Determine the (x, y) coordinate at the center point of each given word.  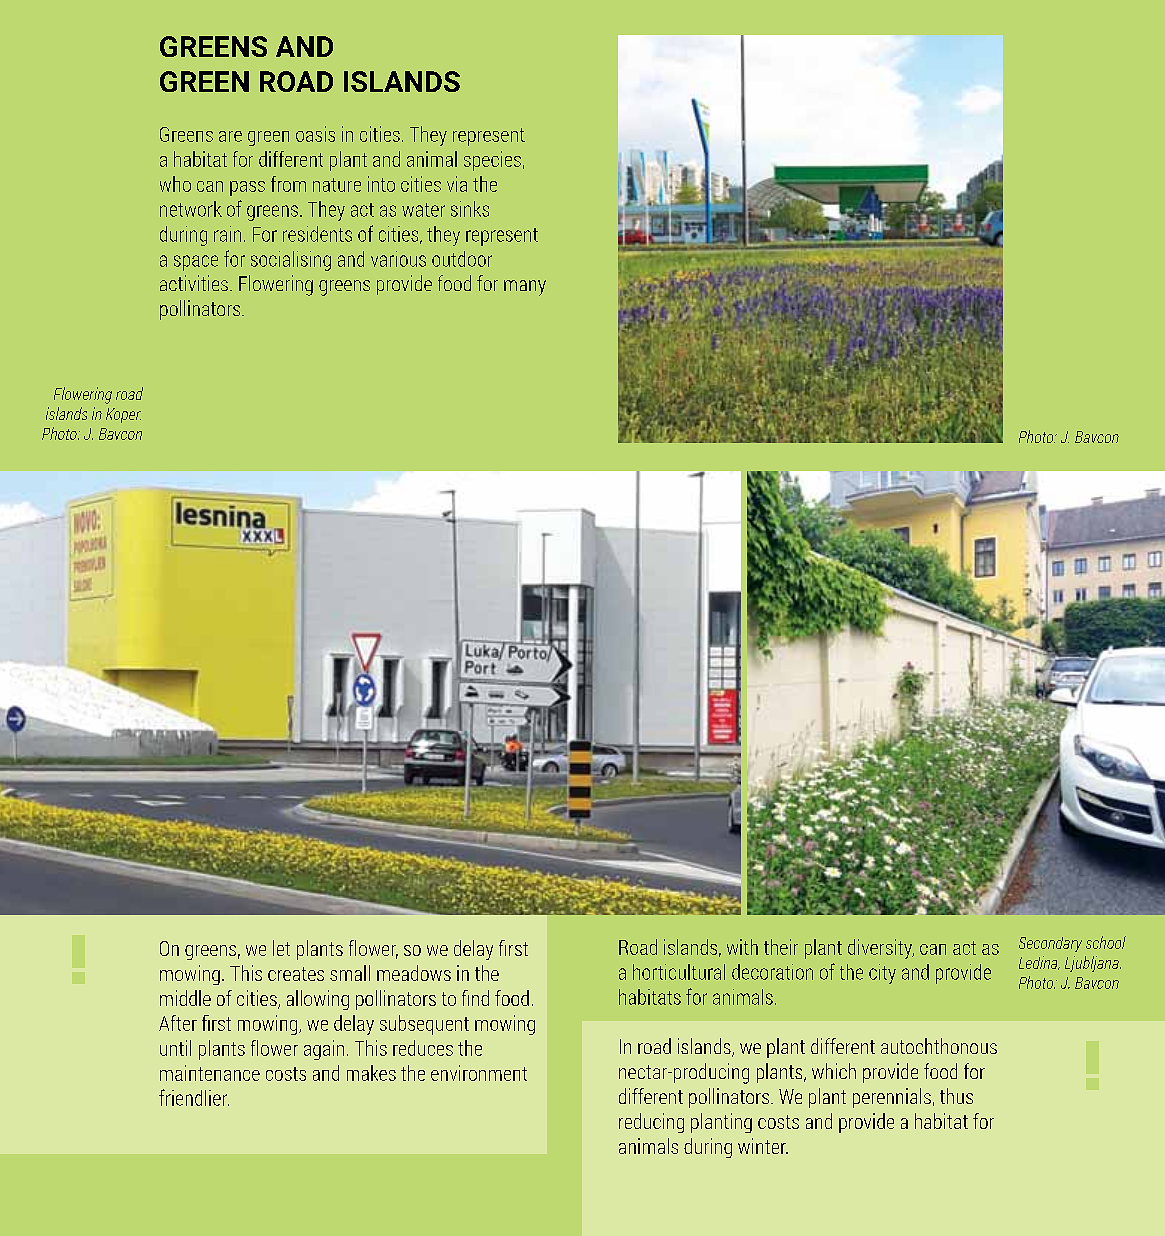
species (492, 161)
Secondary (1050, 944)
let (281, 948)
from (288, 184)
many (525, 288)
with (742, 947)
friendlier (194, 1097)
